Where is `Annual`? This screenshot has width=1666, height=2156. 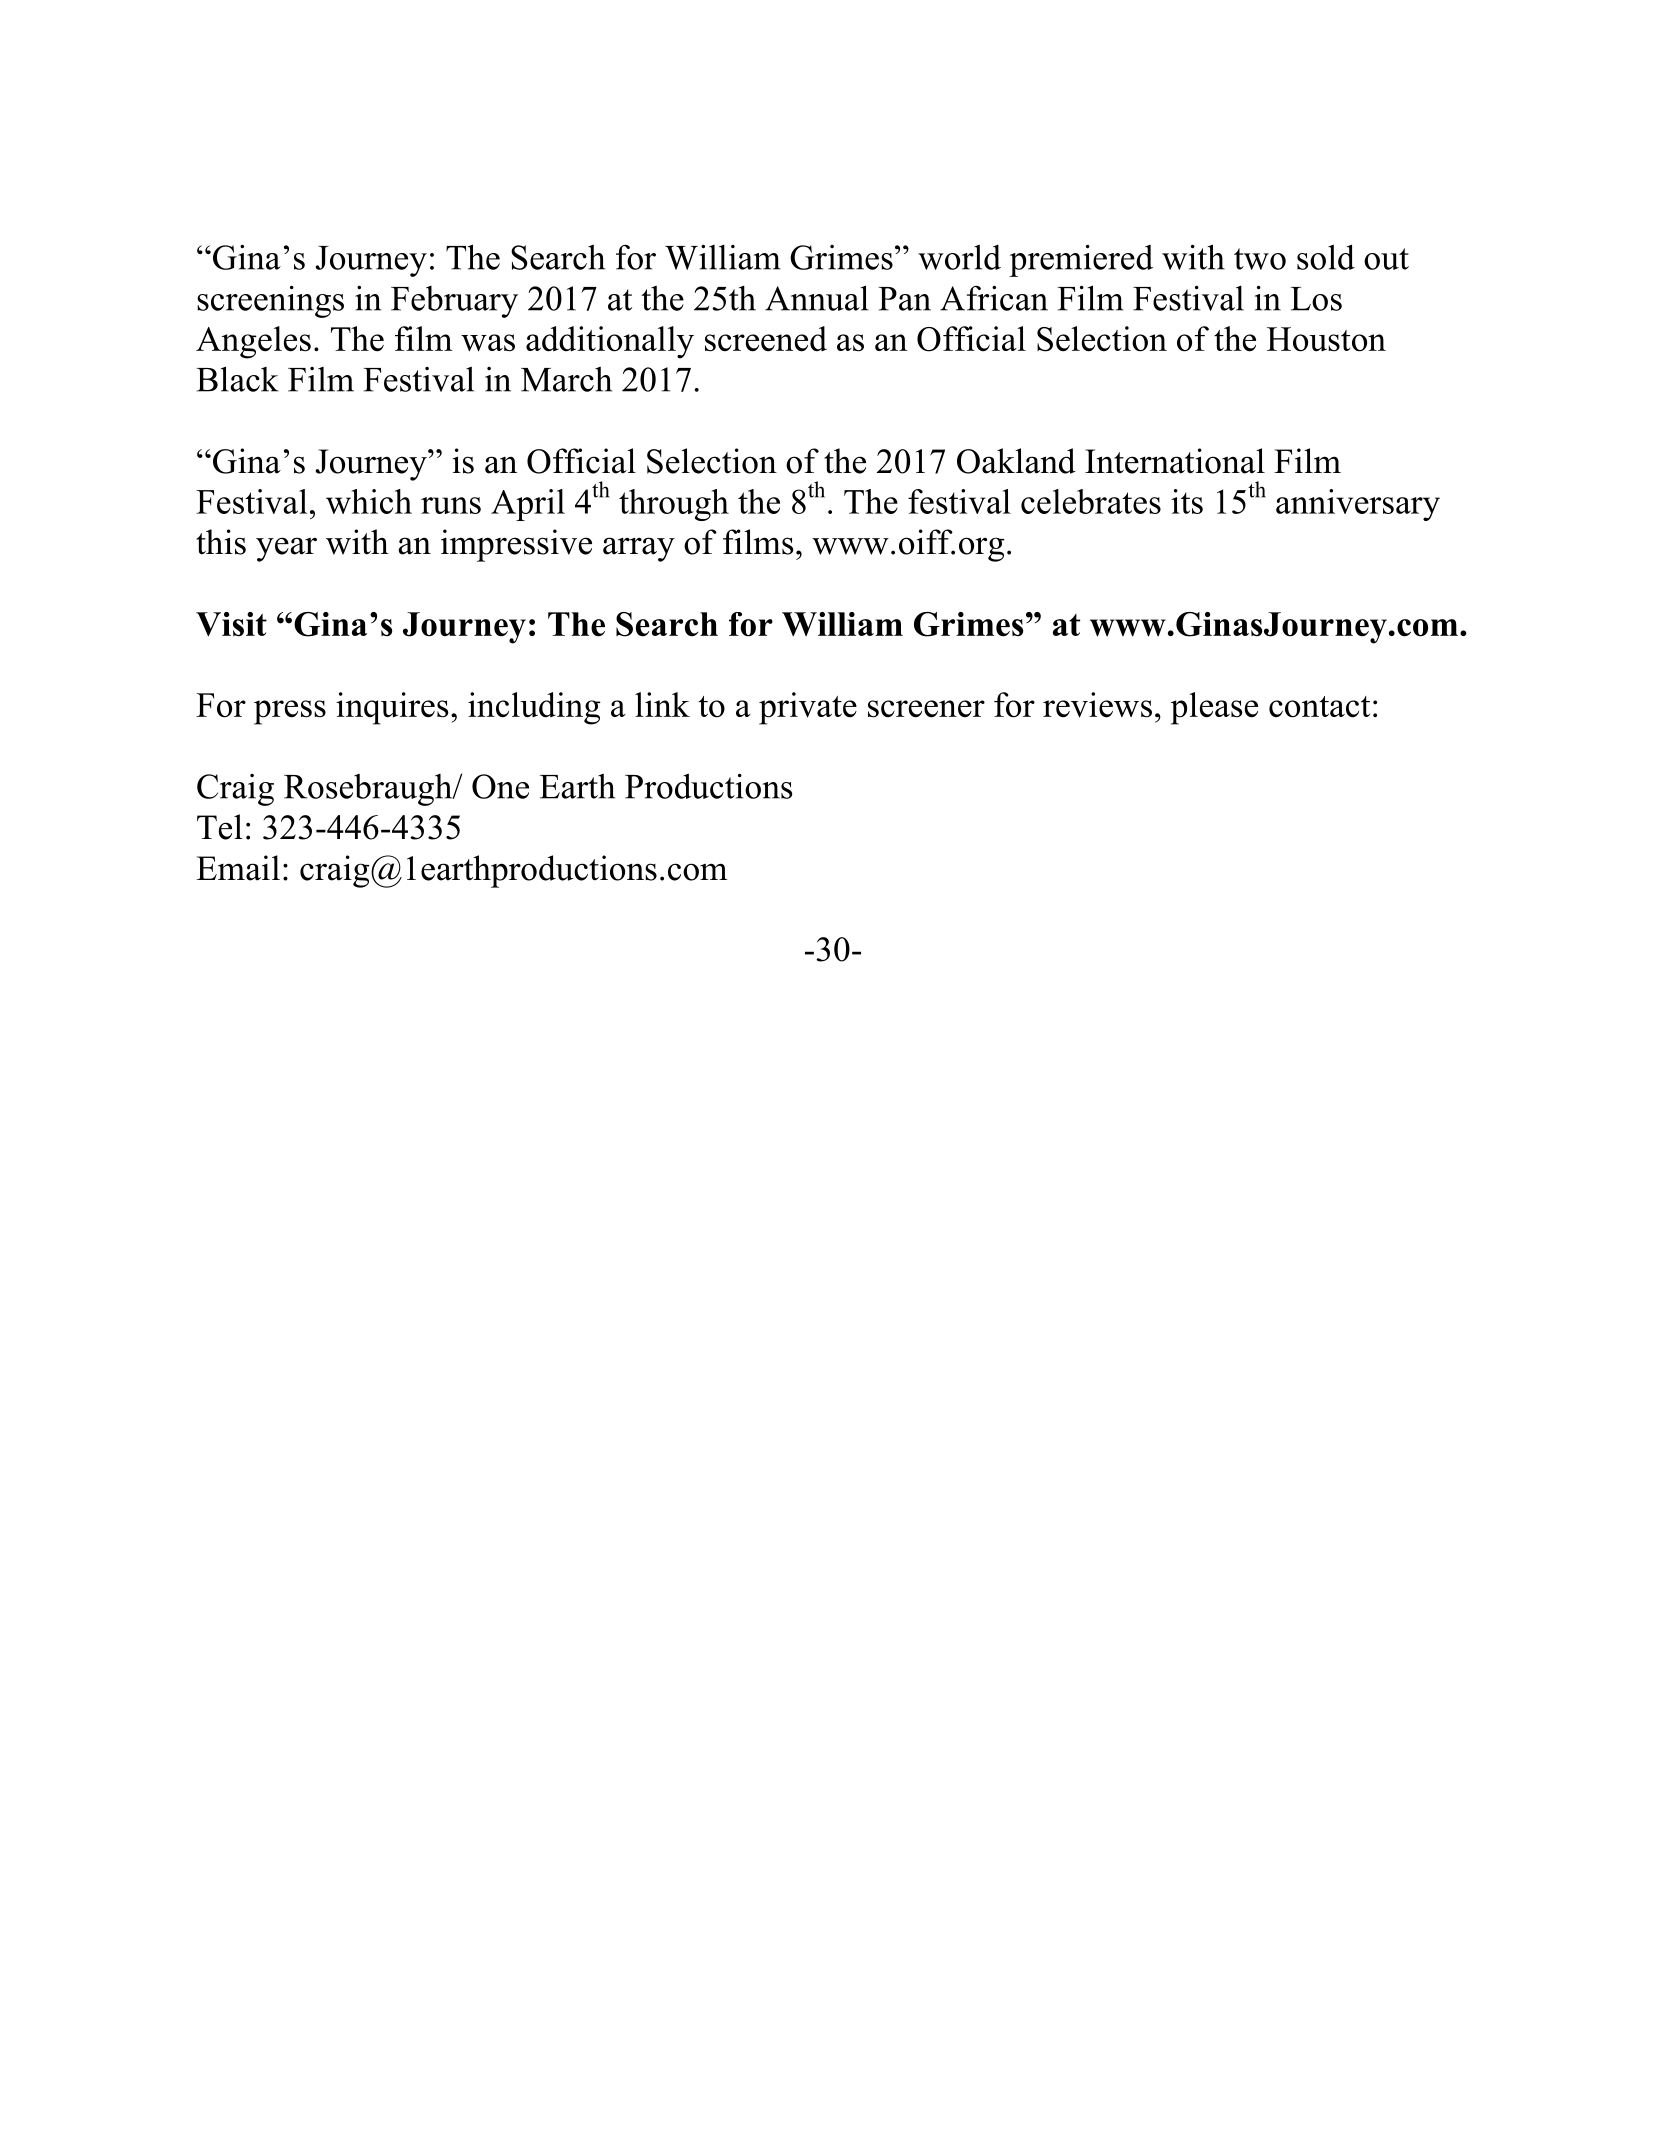 Annual is located at coordinates (817, 298).
